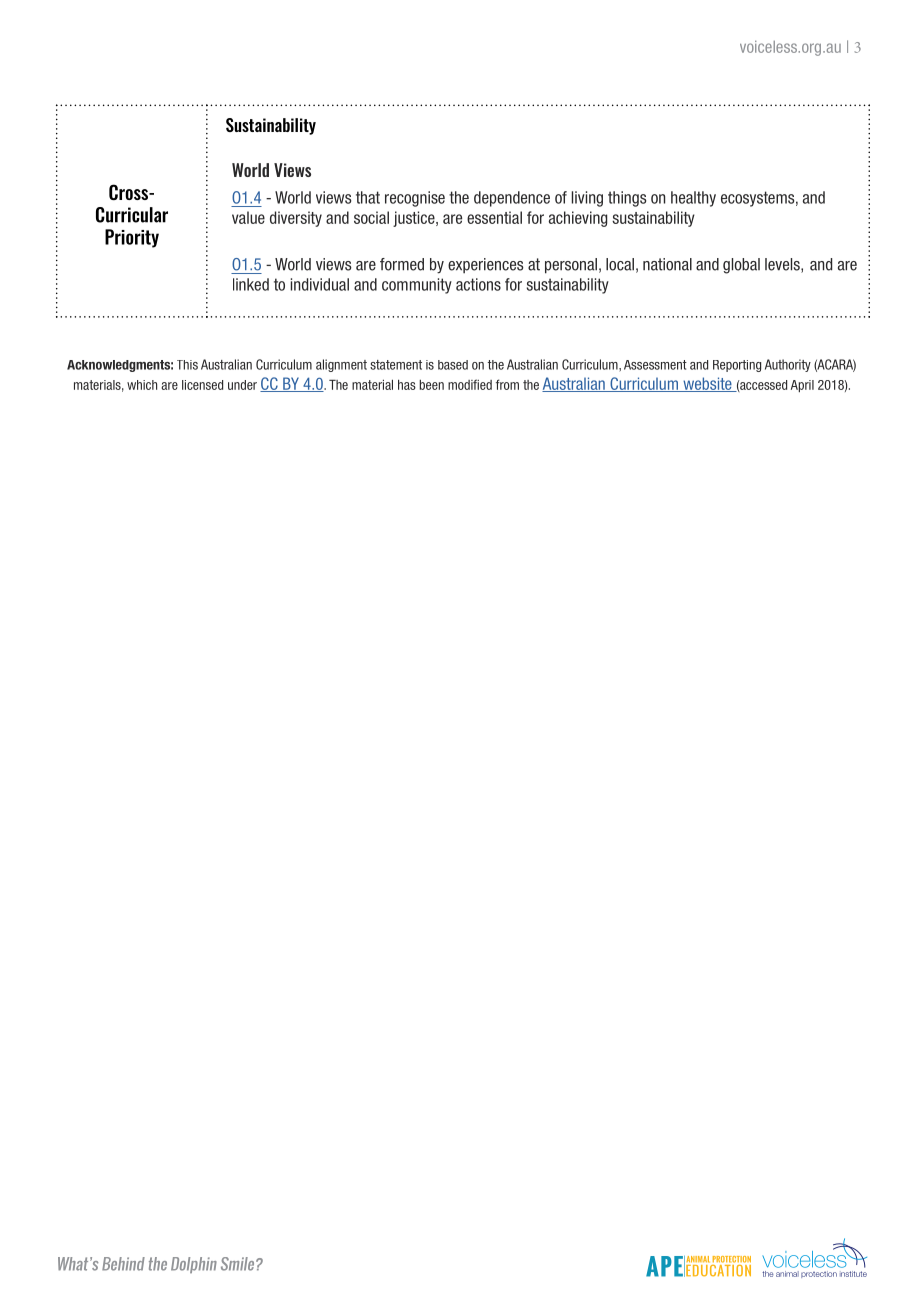 This screenshot has width=924, height=1308. Describe the element at coordinates (251, 284) in the screenshot. I see `linked` at that location.
